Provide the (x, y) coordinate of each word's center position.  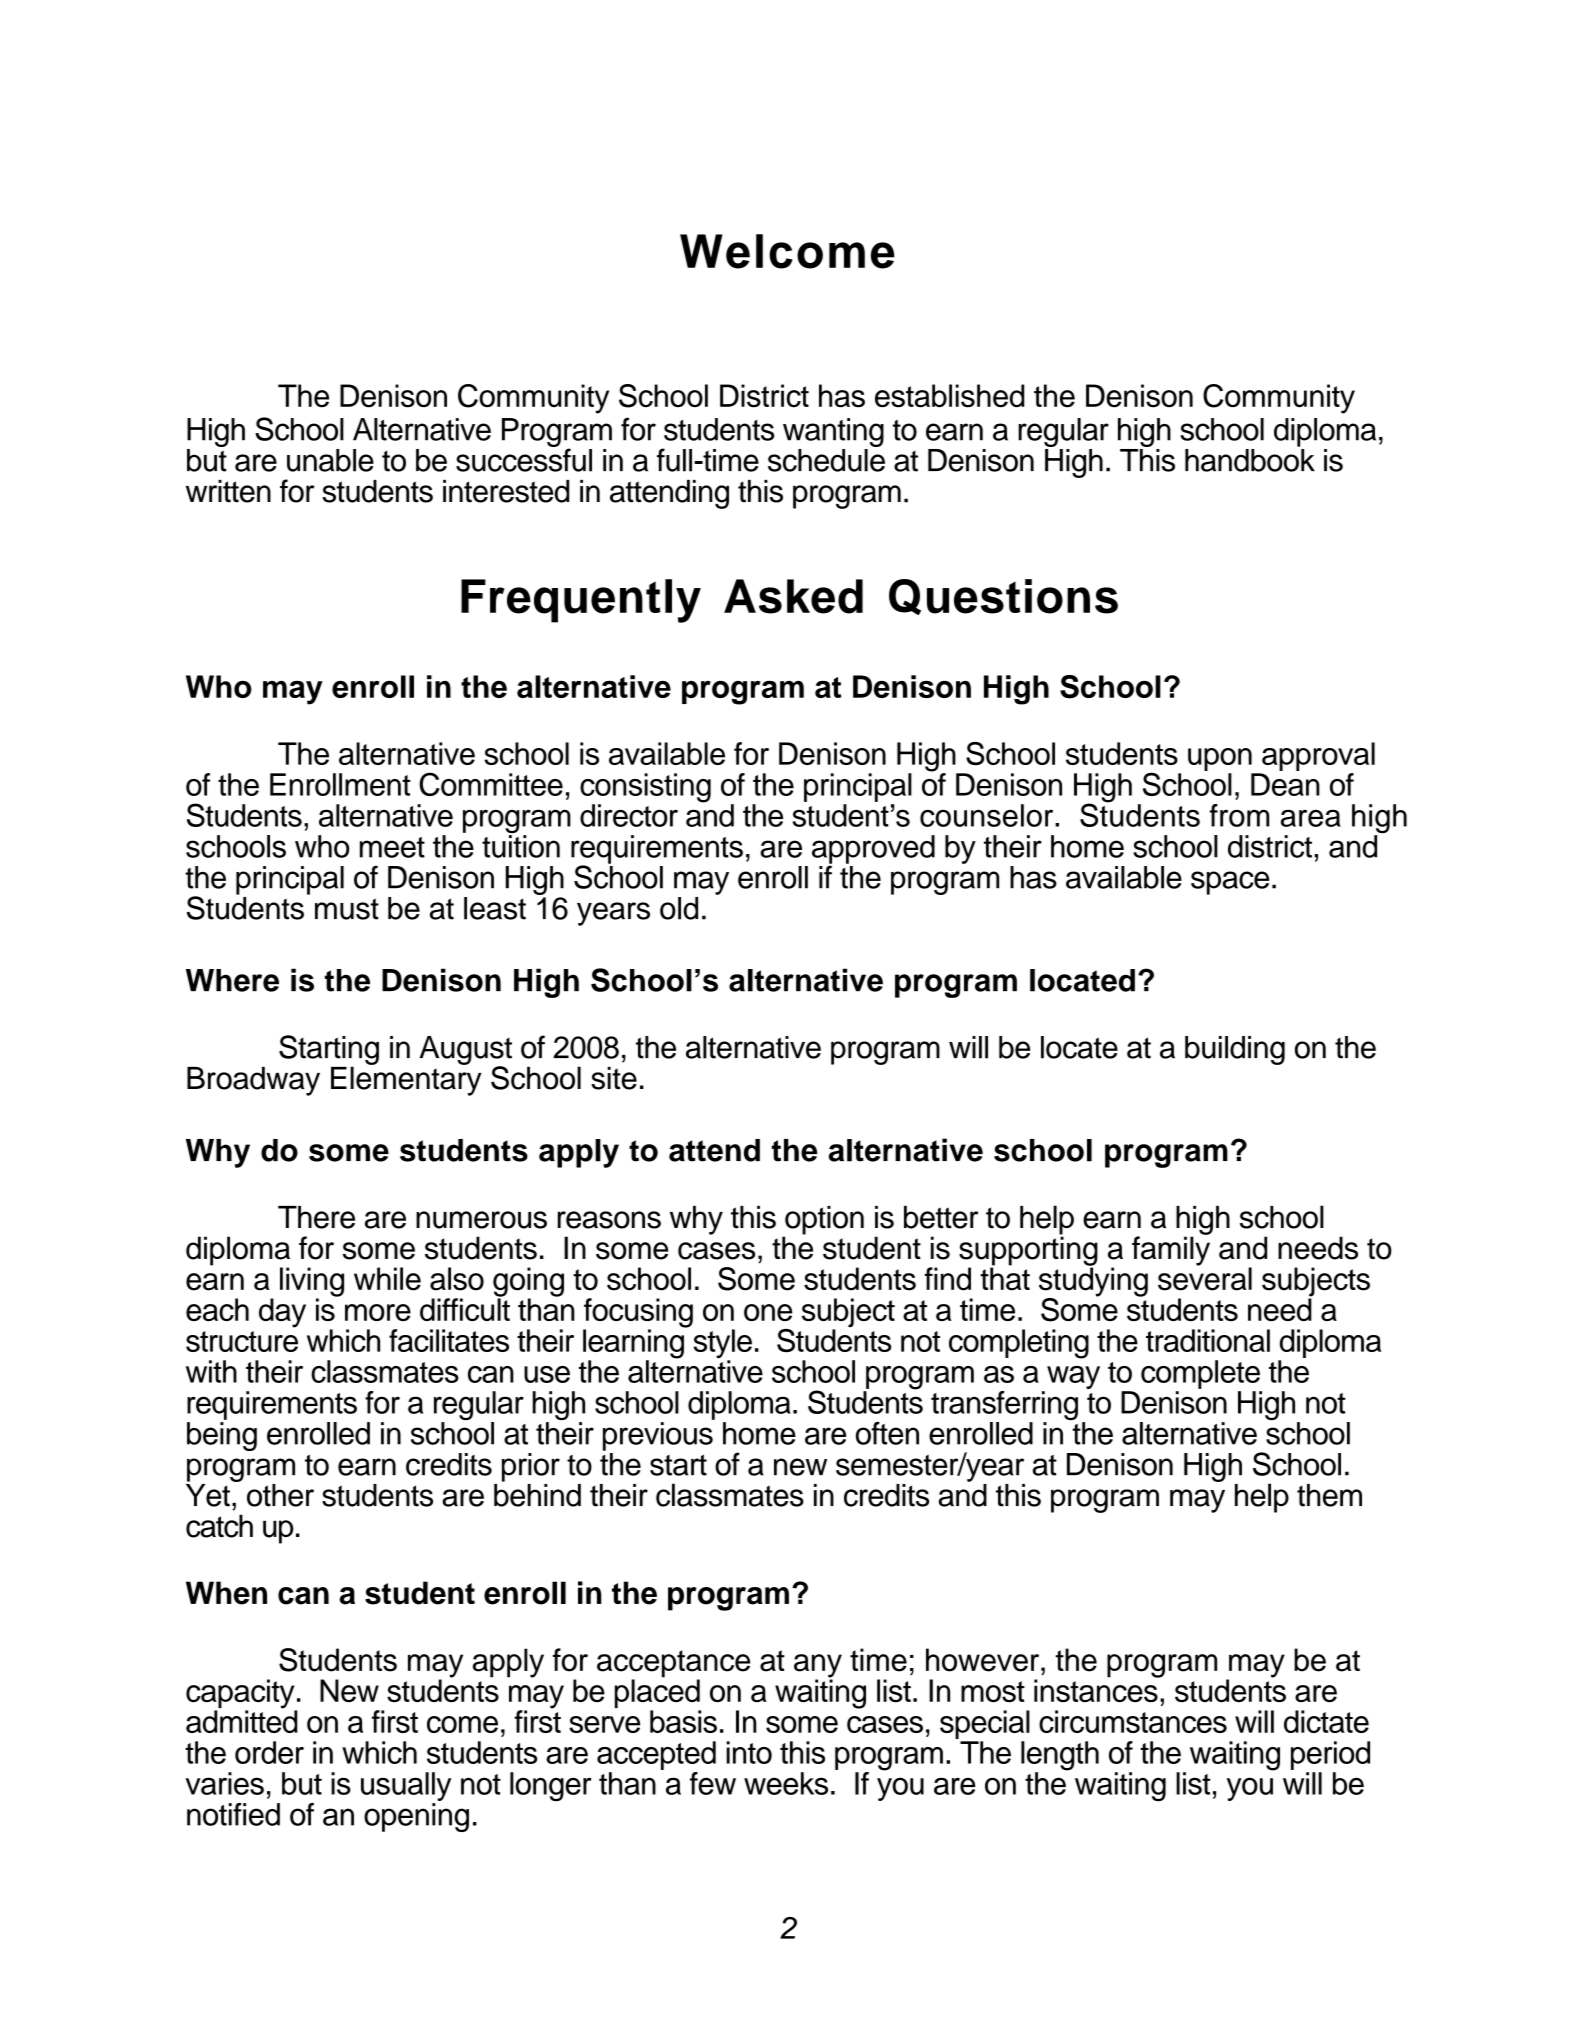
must (347, 909)
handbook (1250, 459)
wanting (833, 432)
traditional (1208, 1340)
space (1230, 883)
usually (406, 1786)
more (378, 1312)
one (768, 1312)
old (679, 908)
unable (330, 460)
